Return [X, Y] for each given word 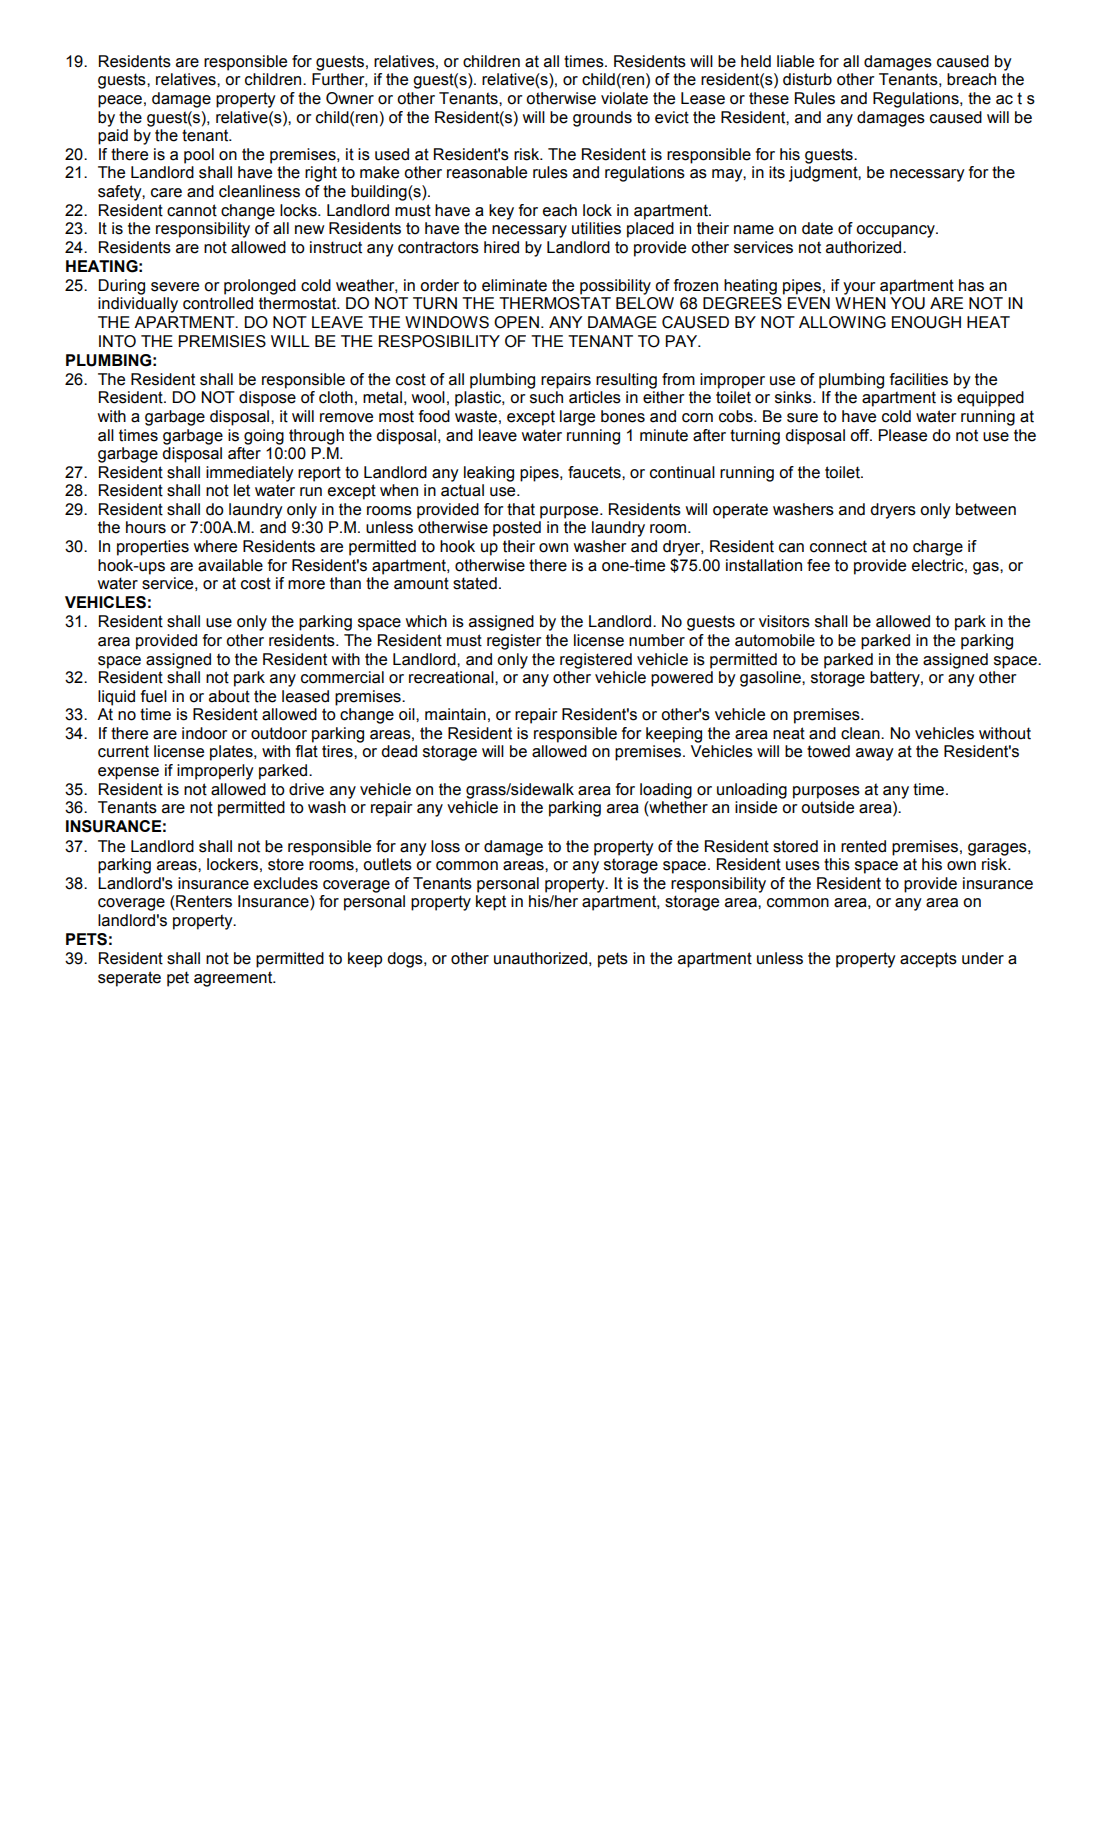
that [521, 509]
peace [120, 101]
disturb [807, 79]
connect [838, 546]
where [215, 546]
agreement [234, 979]
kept [491, 903]
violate [624, 98]
